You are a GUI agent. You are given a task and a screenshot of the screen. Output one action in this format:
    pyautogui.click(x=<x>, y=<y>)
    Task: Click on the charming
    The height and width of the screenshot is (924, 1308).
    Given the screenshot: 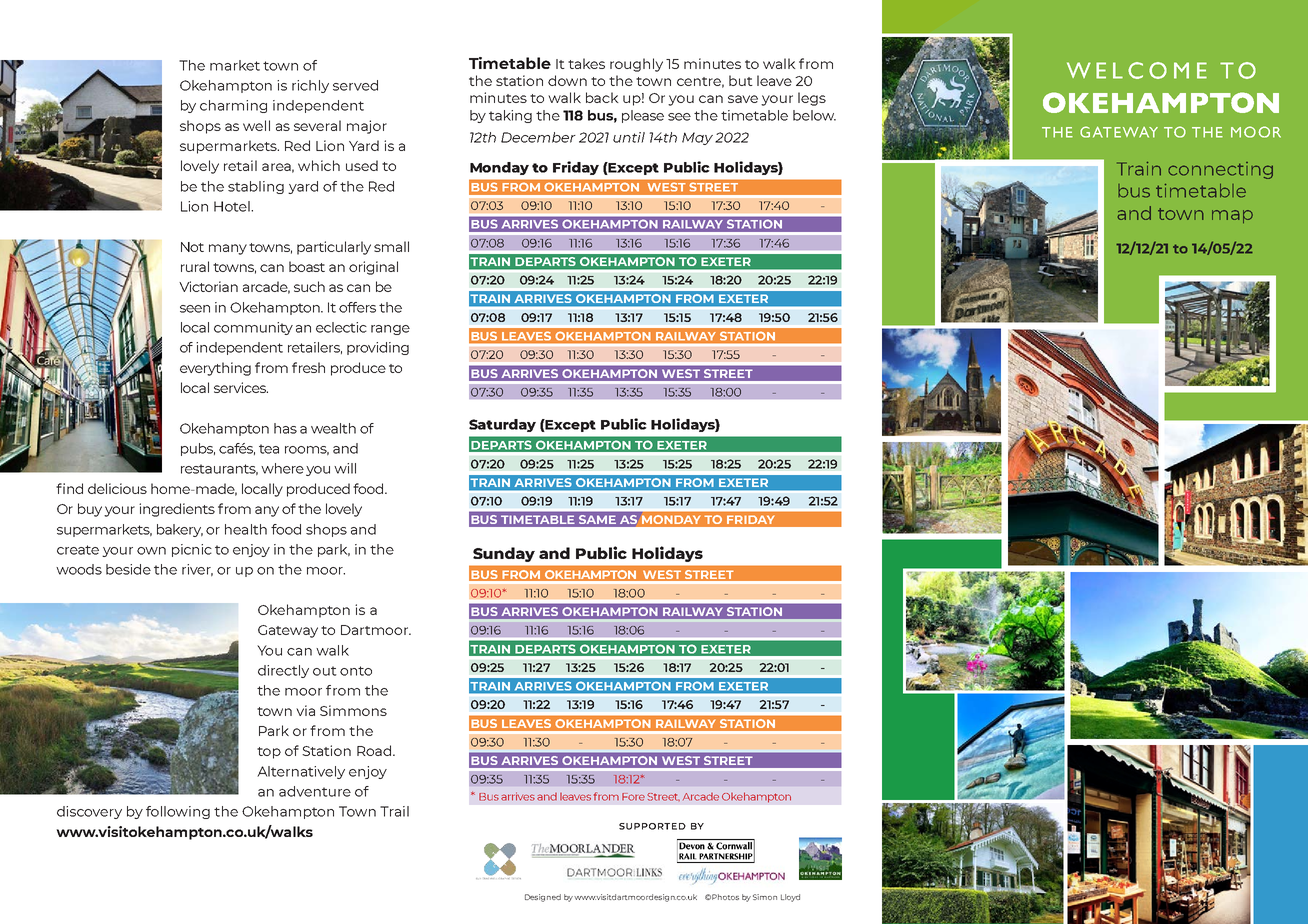 What is the action you would take?
    pyautogui.click(x=233, y=106)
